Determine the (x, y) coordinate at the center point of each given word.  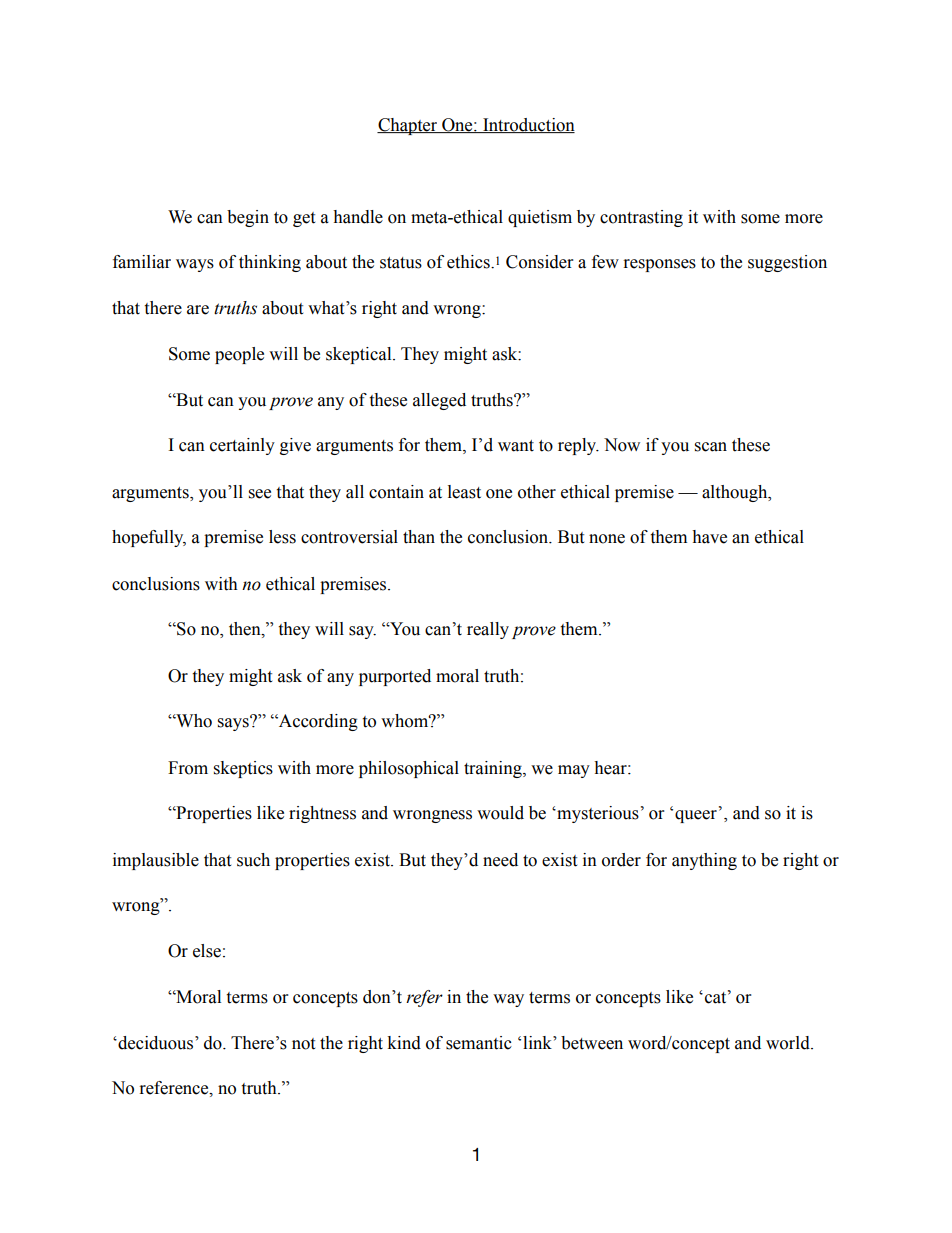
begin (248, 218)
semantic (479, 1043)
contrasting (641, 218)
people (239, 355)
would (500, 813)
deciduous (156, 1043)
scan (711, 447)
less (282, 537)
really (488, 630)
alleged (439, 401)
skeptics (243, 769)
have (709, 537)
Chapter (408, 126)
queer (696, 816)
